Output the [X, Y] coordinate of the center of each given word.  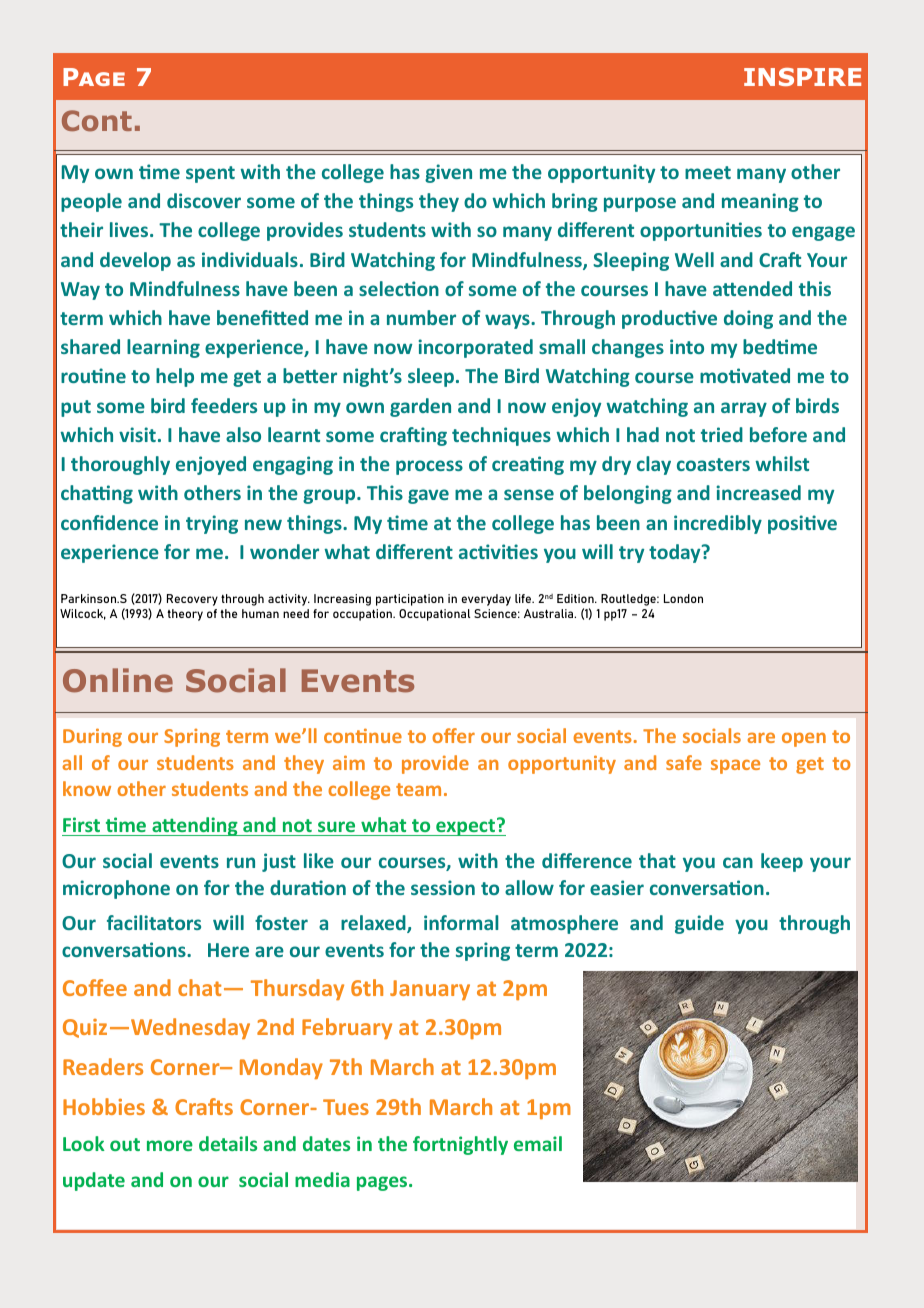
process [429, 467]
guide [699, 924]
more [170, 1145]
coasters [713, 464]
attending [195, 826]
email [538, 1143]
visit [137, 434]
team [418, 789]
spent [210, 174]
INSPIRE [802, 77]
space [735, 766]
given [448, 173]
